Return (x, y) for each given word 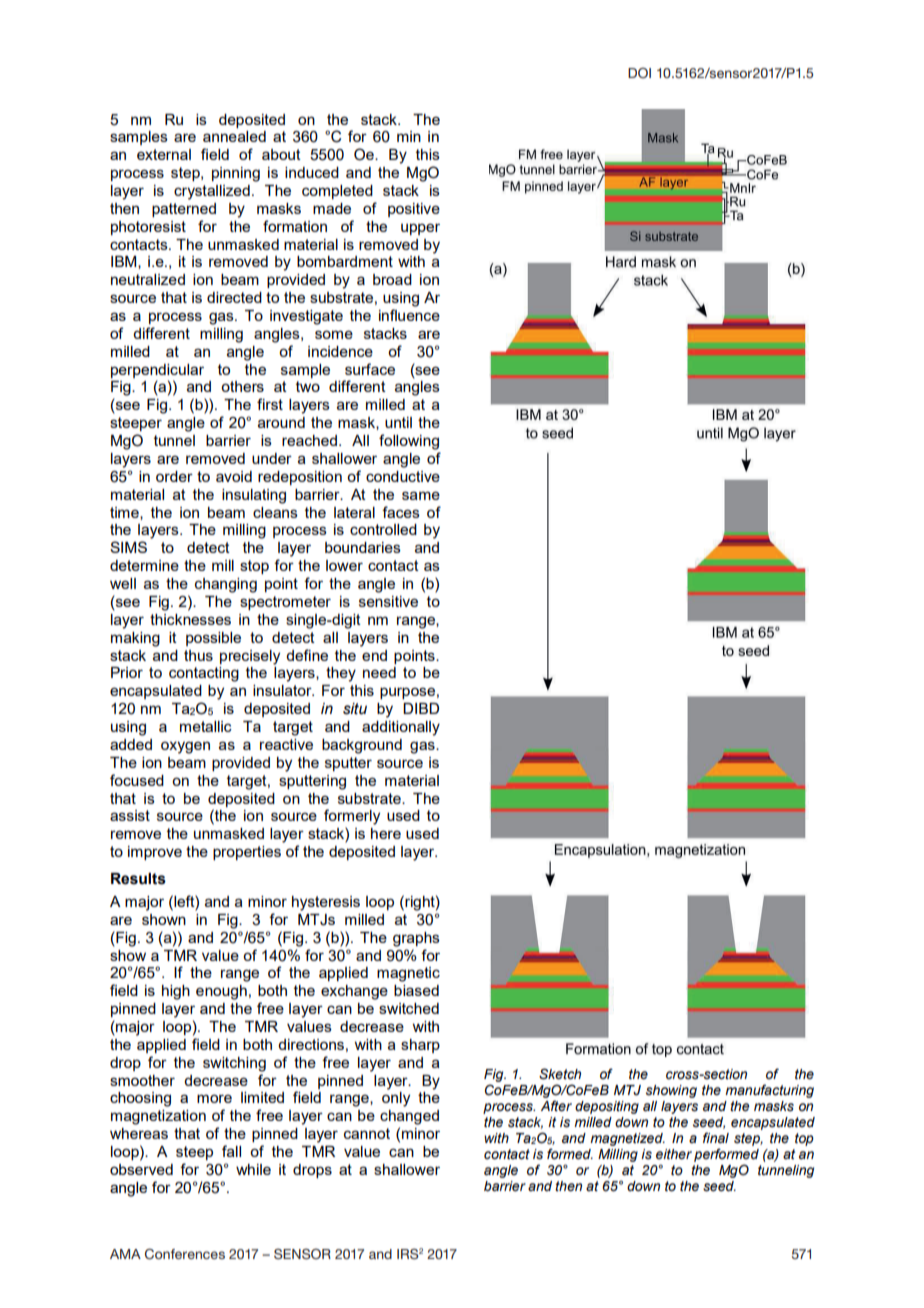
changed (409, 1117)
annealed (234, 136)
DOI (639, 73)
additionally (401, 728)
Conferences (185, 1254)
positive (414, 210)
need (379, 672)
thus (198, 655)
